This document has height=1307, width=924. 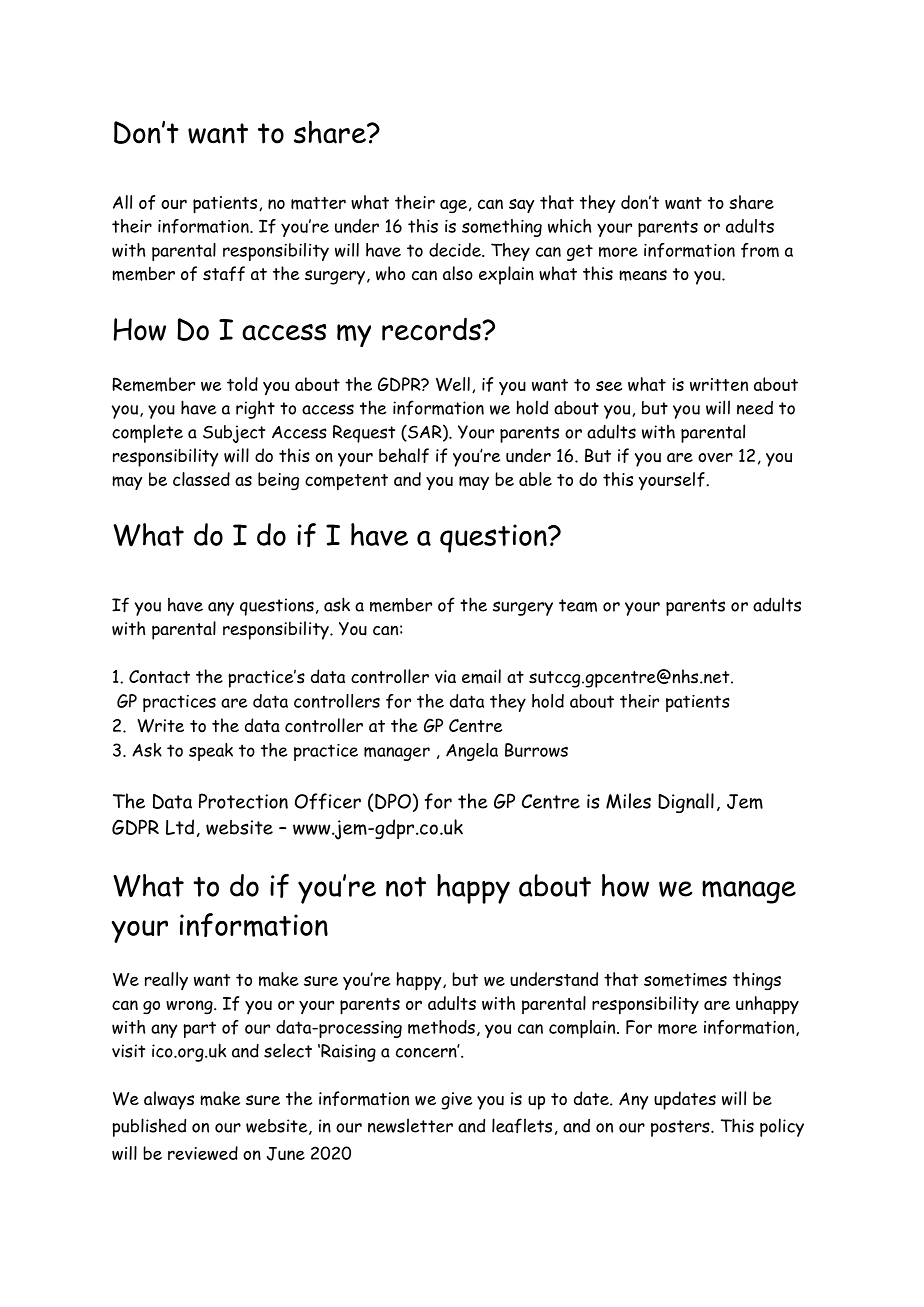 What do you see at coordinates (456, 1101) in the document?
I see `give` at bounding box center [456, 1101].
